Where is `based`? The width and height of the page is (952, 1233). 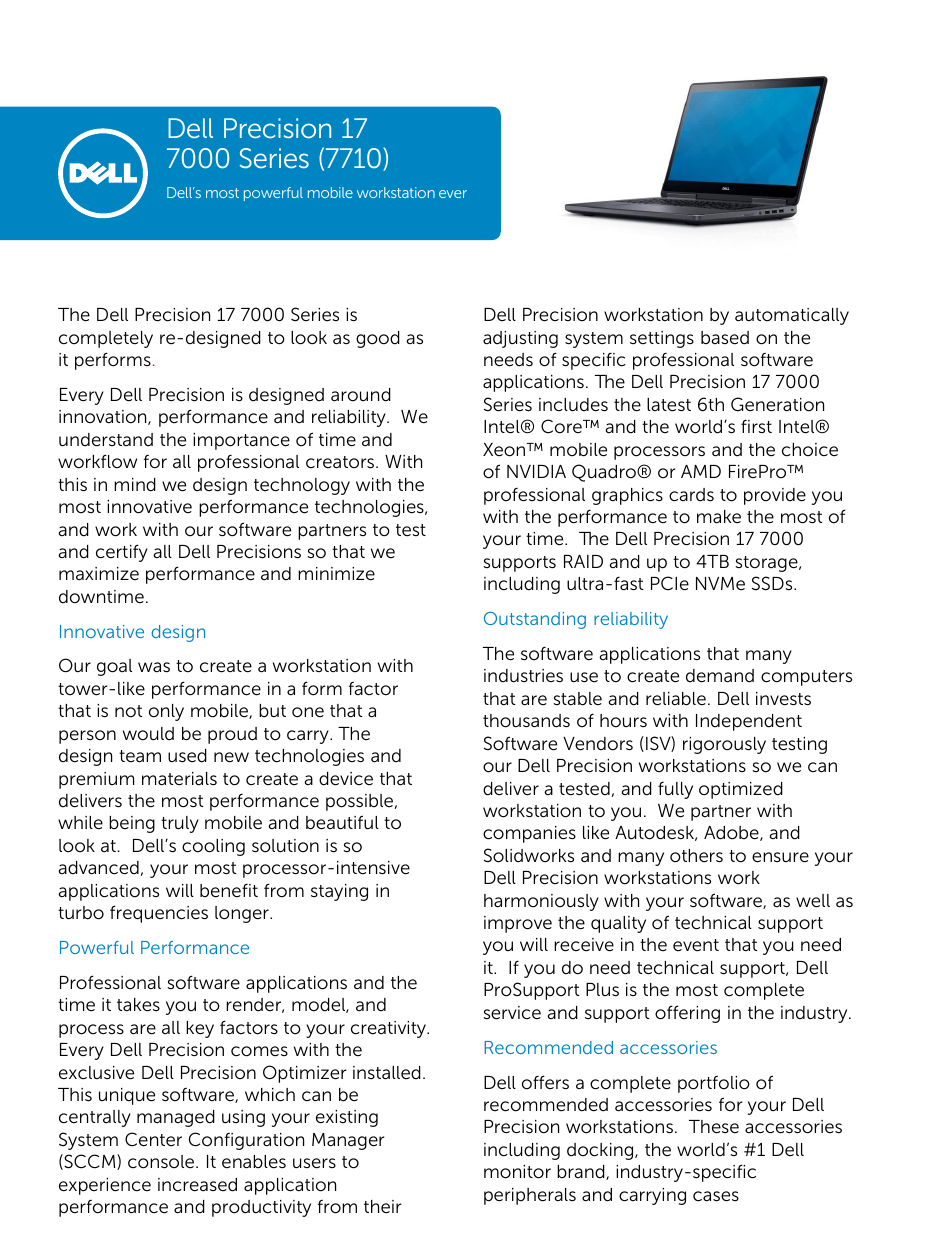
based is located at coordinates (725, 338).
